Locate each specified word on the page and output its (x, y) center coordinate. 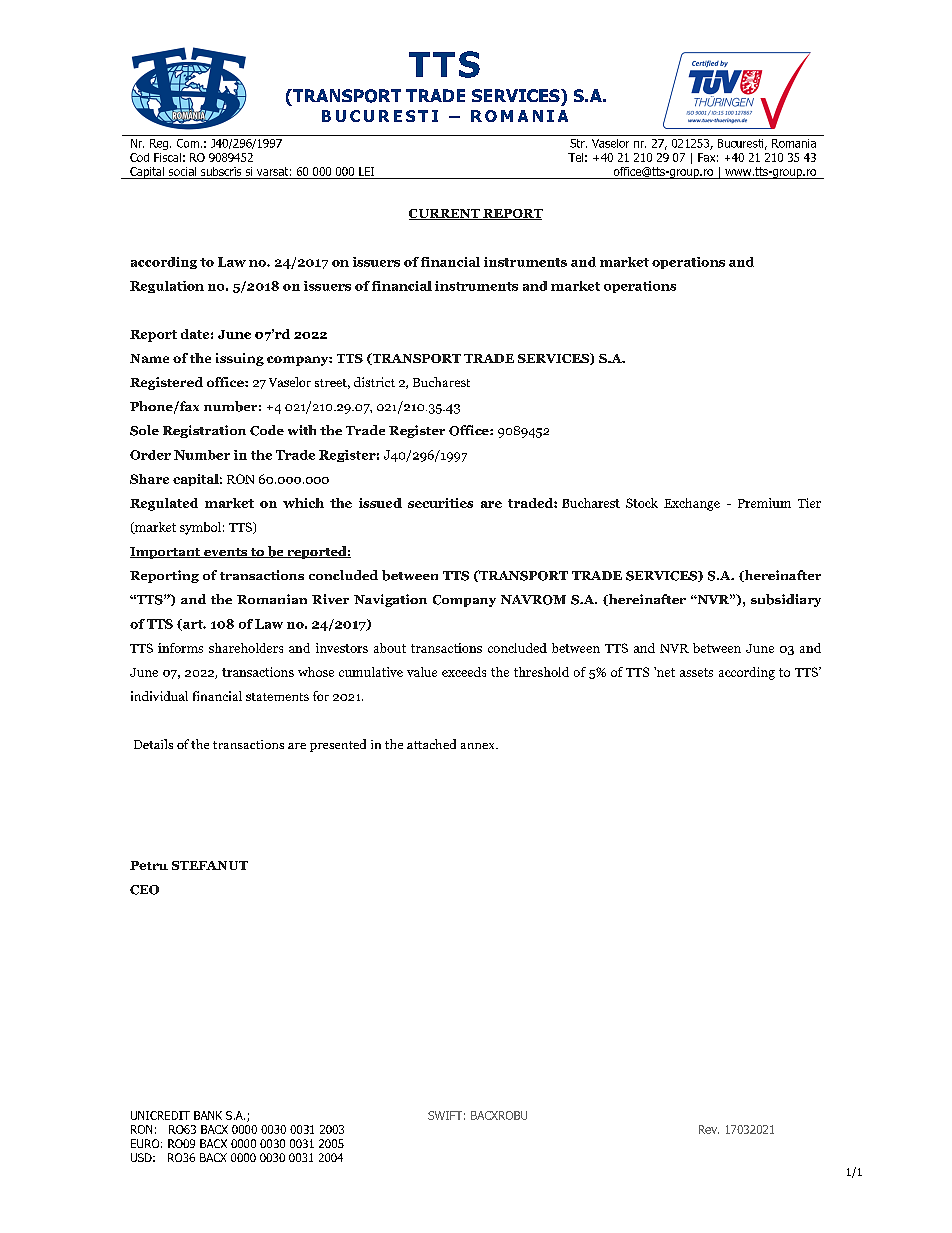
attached (431, 744)
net (664, 672)
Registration (204, 431)
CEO (144, 890)
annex (479, 746)
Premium (764, 503)
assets (696, 672)
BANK (208, 1115)
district (374, 382)
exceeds (464, 672)
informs (180, 648)
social (182, 171)
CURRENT (445, 214)
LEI (366, 171)
